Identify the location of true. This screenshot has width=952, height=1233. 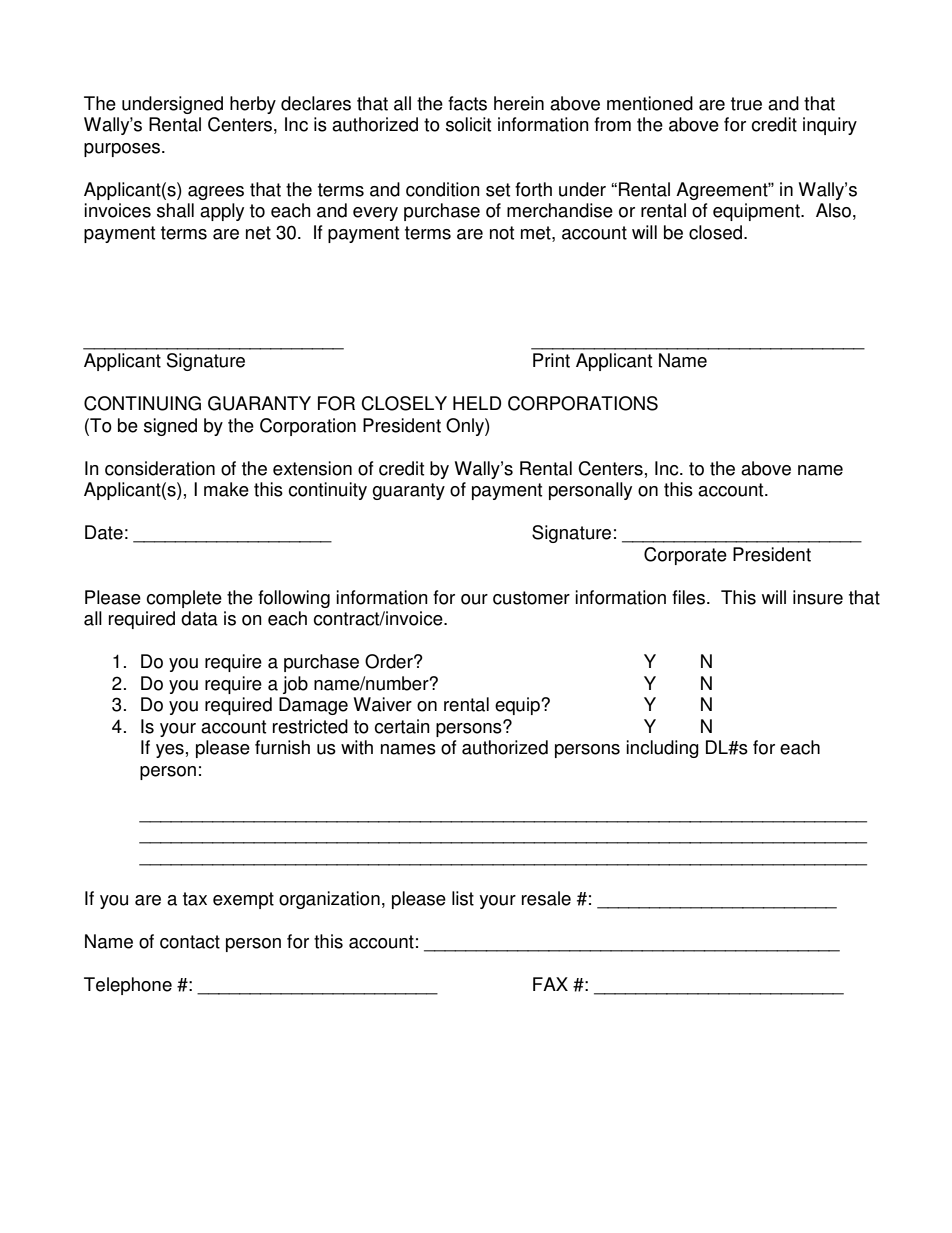
(746, 104).
